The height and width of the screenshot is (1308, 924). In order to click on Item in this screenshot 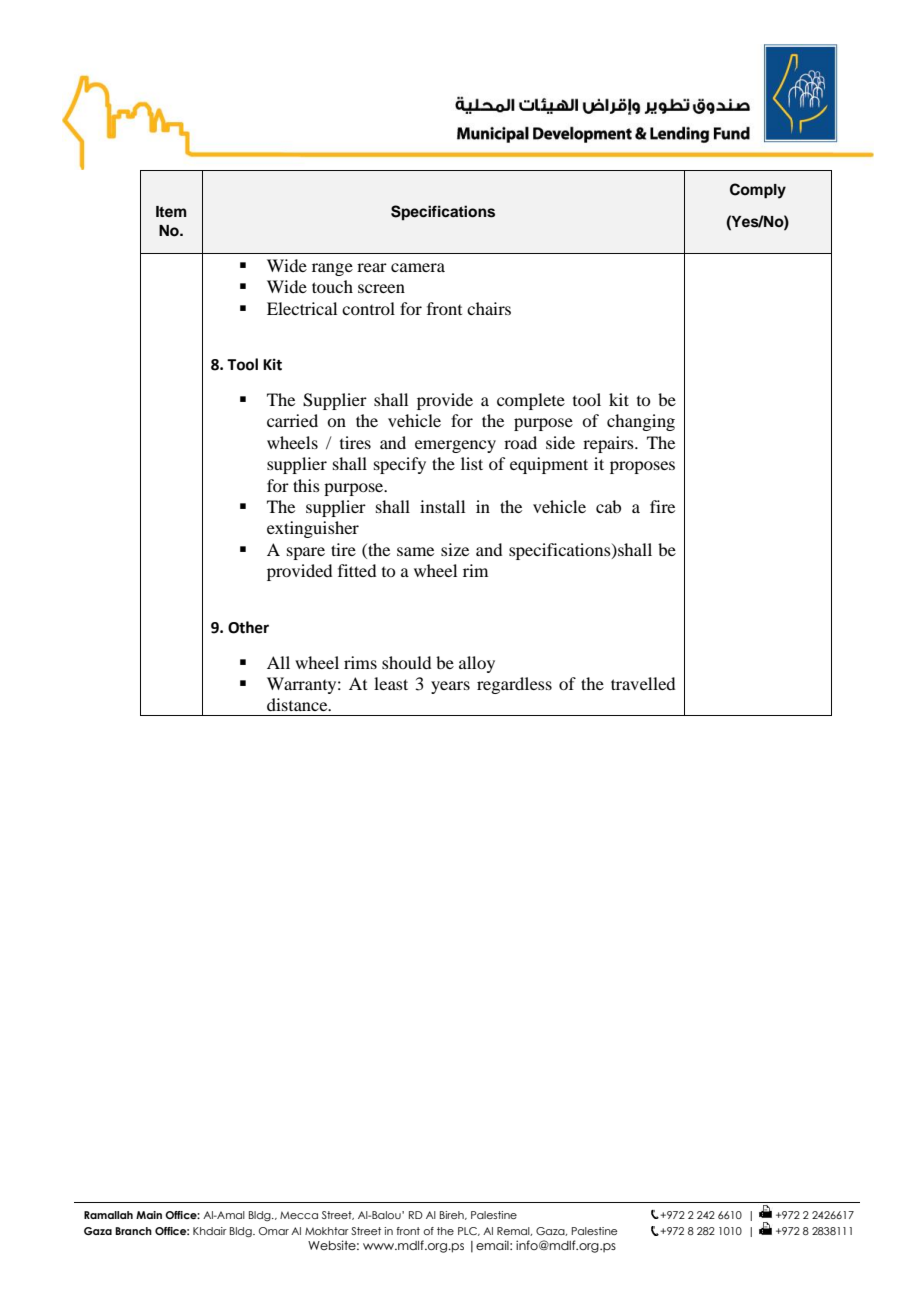, I will do `click(171, 211)`.
